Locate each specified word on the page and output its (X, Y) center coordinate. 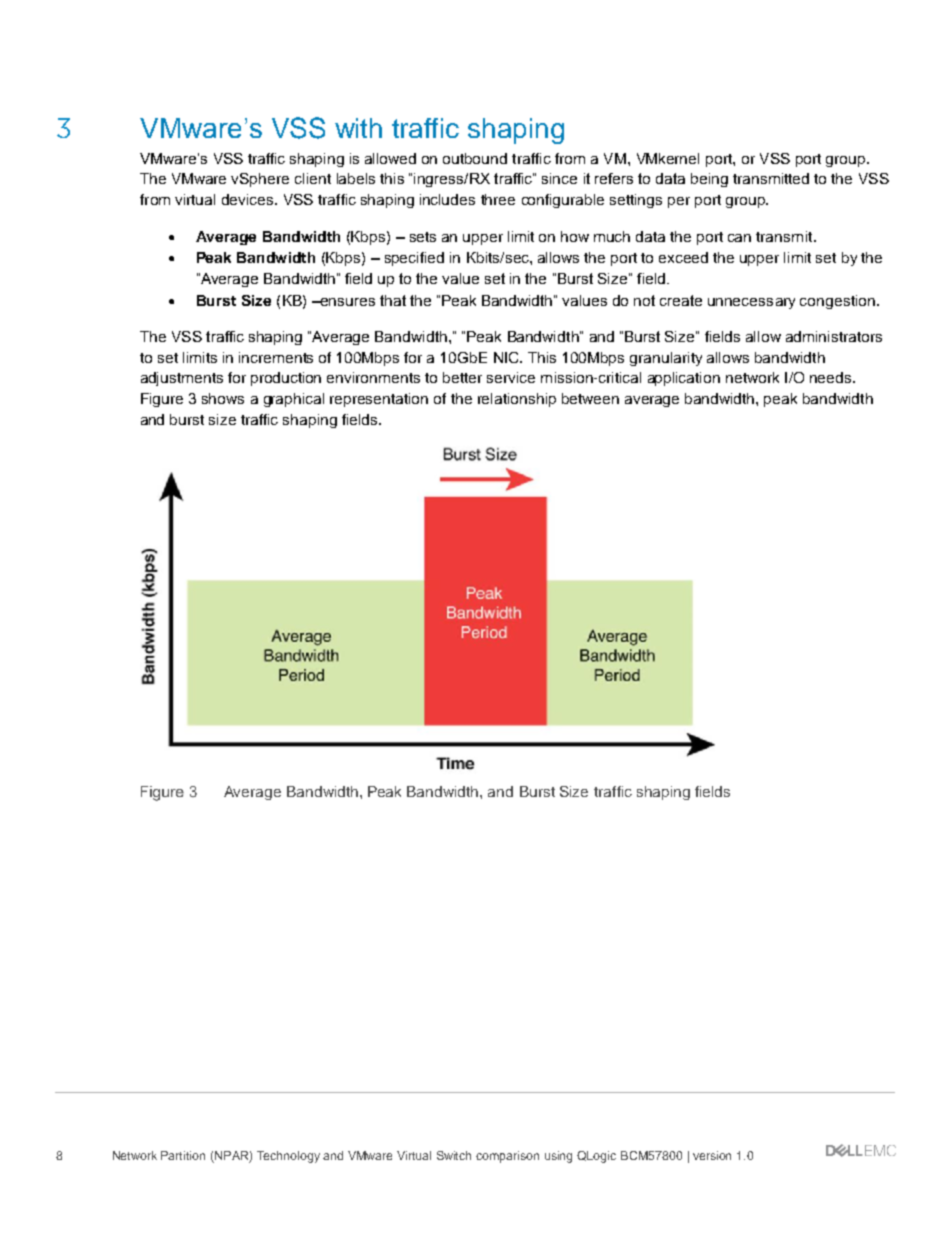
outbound (475, 158)
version (712, 1155)
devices (249, 199)
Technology (288, 1157)
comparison (507, 1157)
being (709, 180)
